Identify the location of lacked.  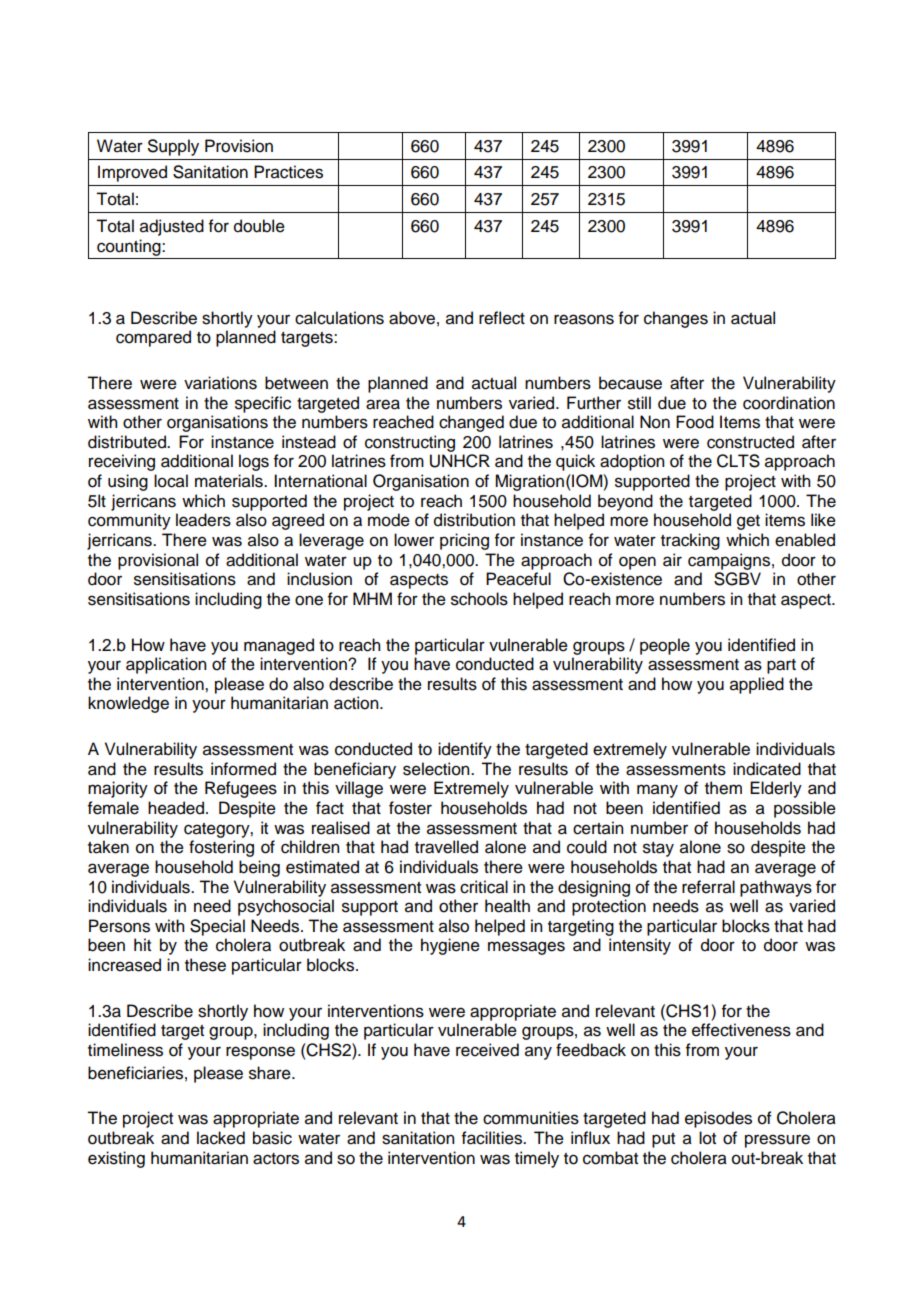
(221, 1138).
